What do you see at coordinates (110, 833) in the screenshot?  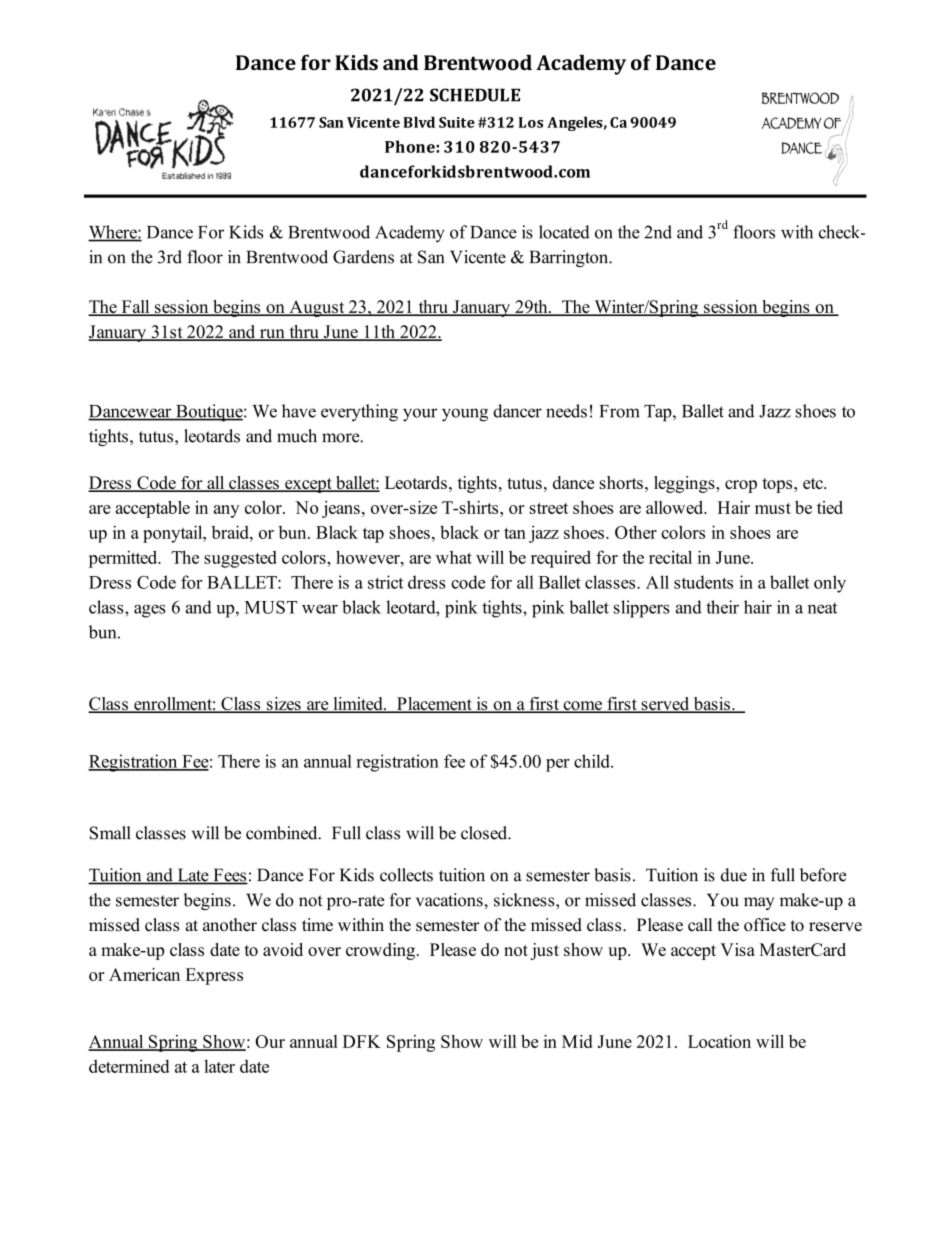 I see `Small` at bounding box center [110, 833].
